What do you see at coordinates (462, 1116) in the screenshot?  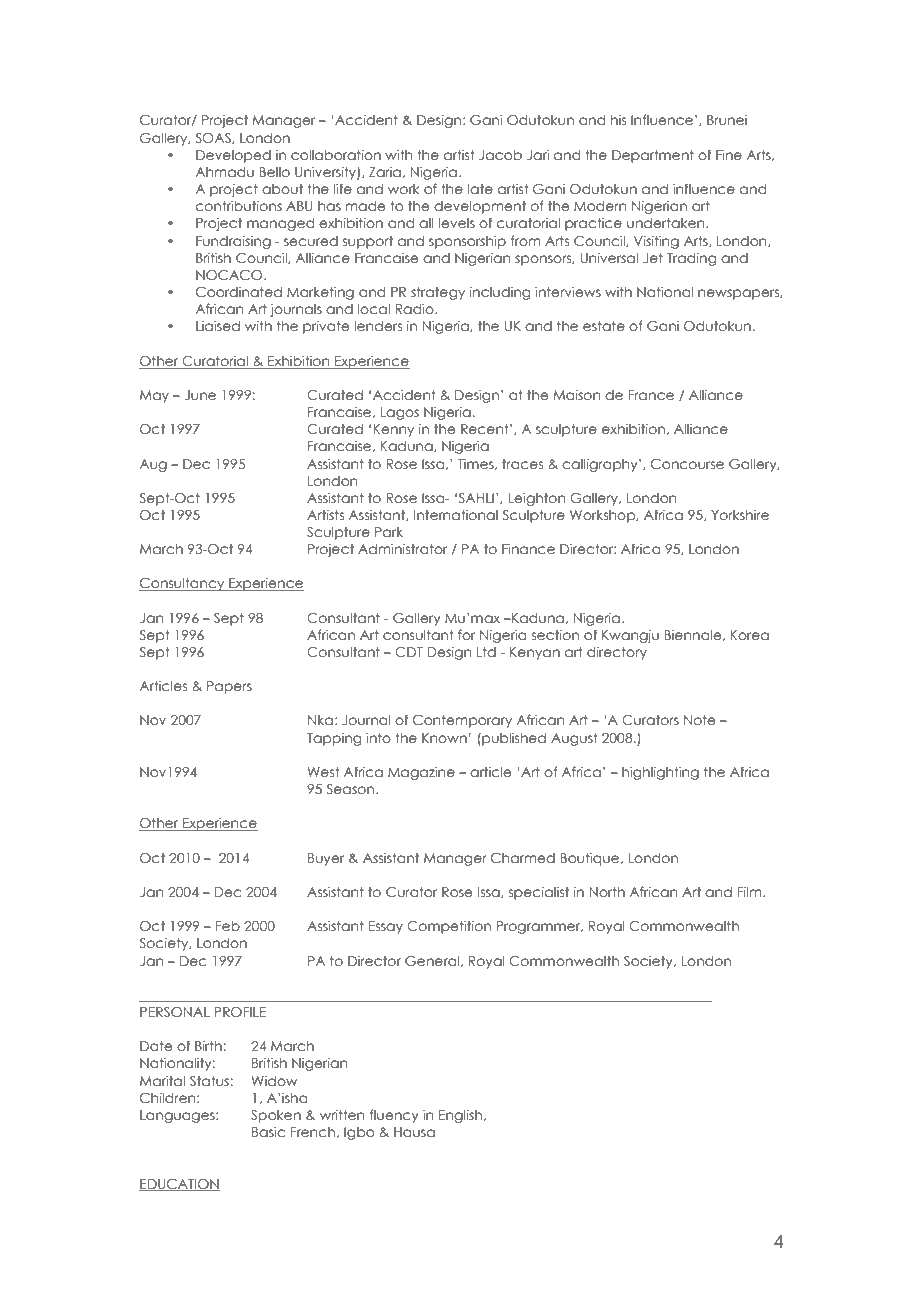 I see `English` at bounding box center [462, 1116].
